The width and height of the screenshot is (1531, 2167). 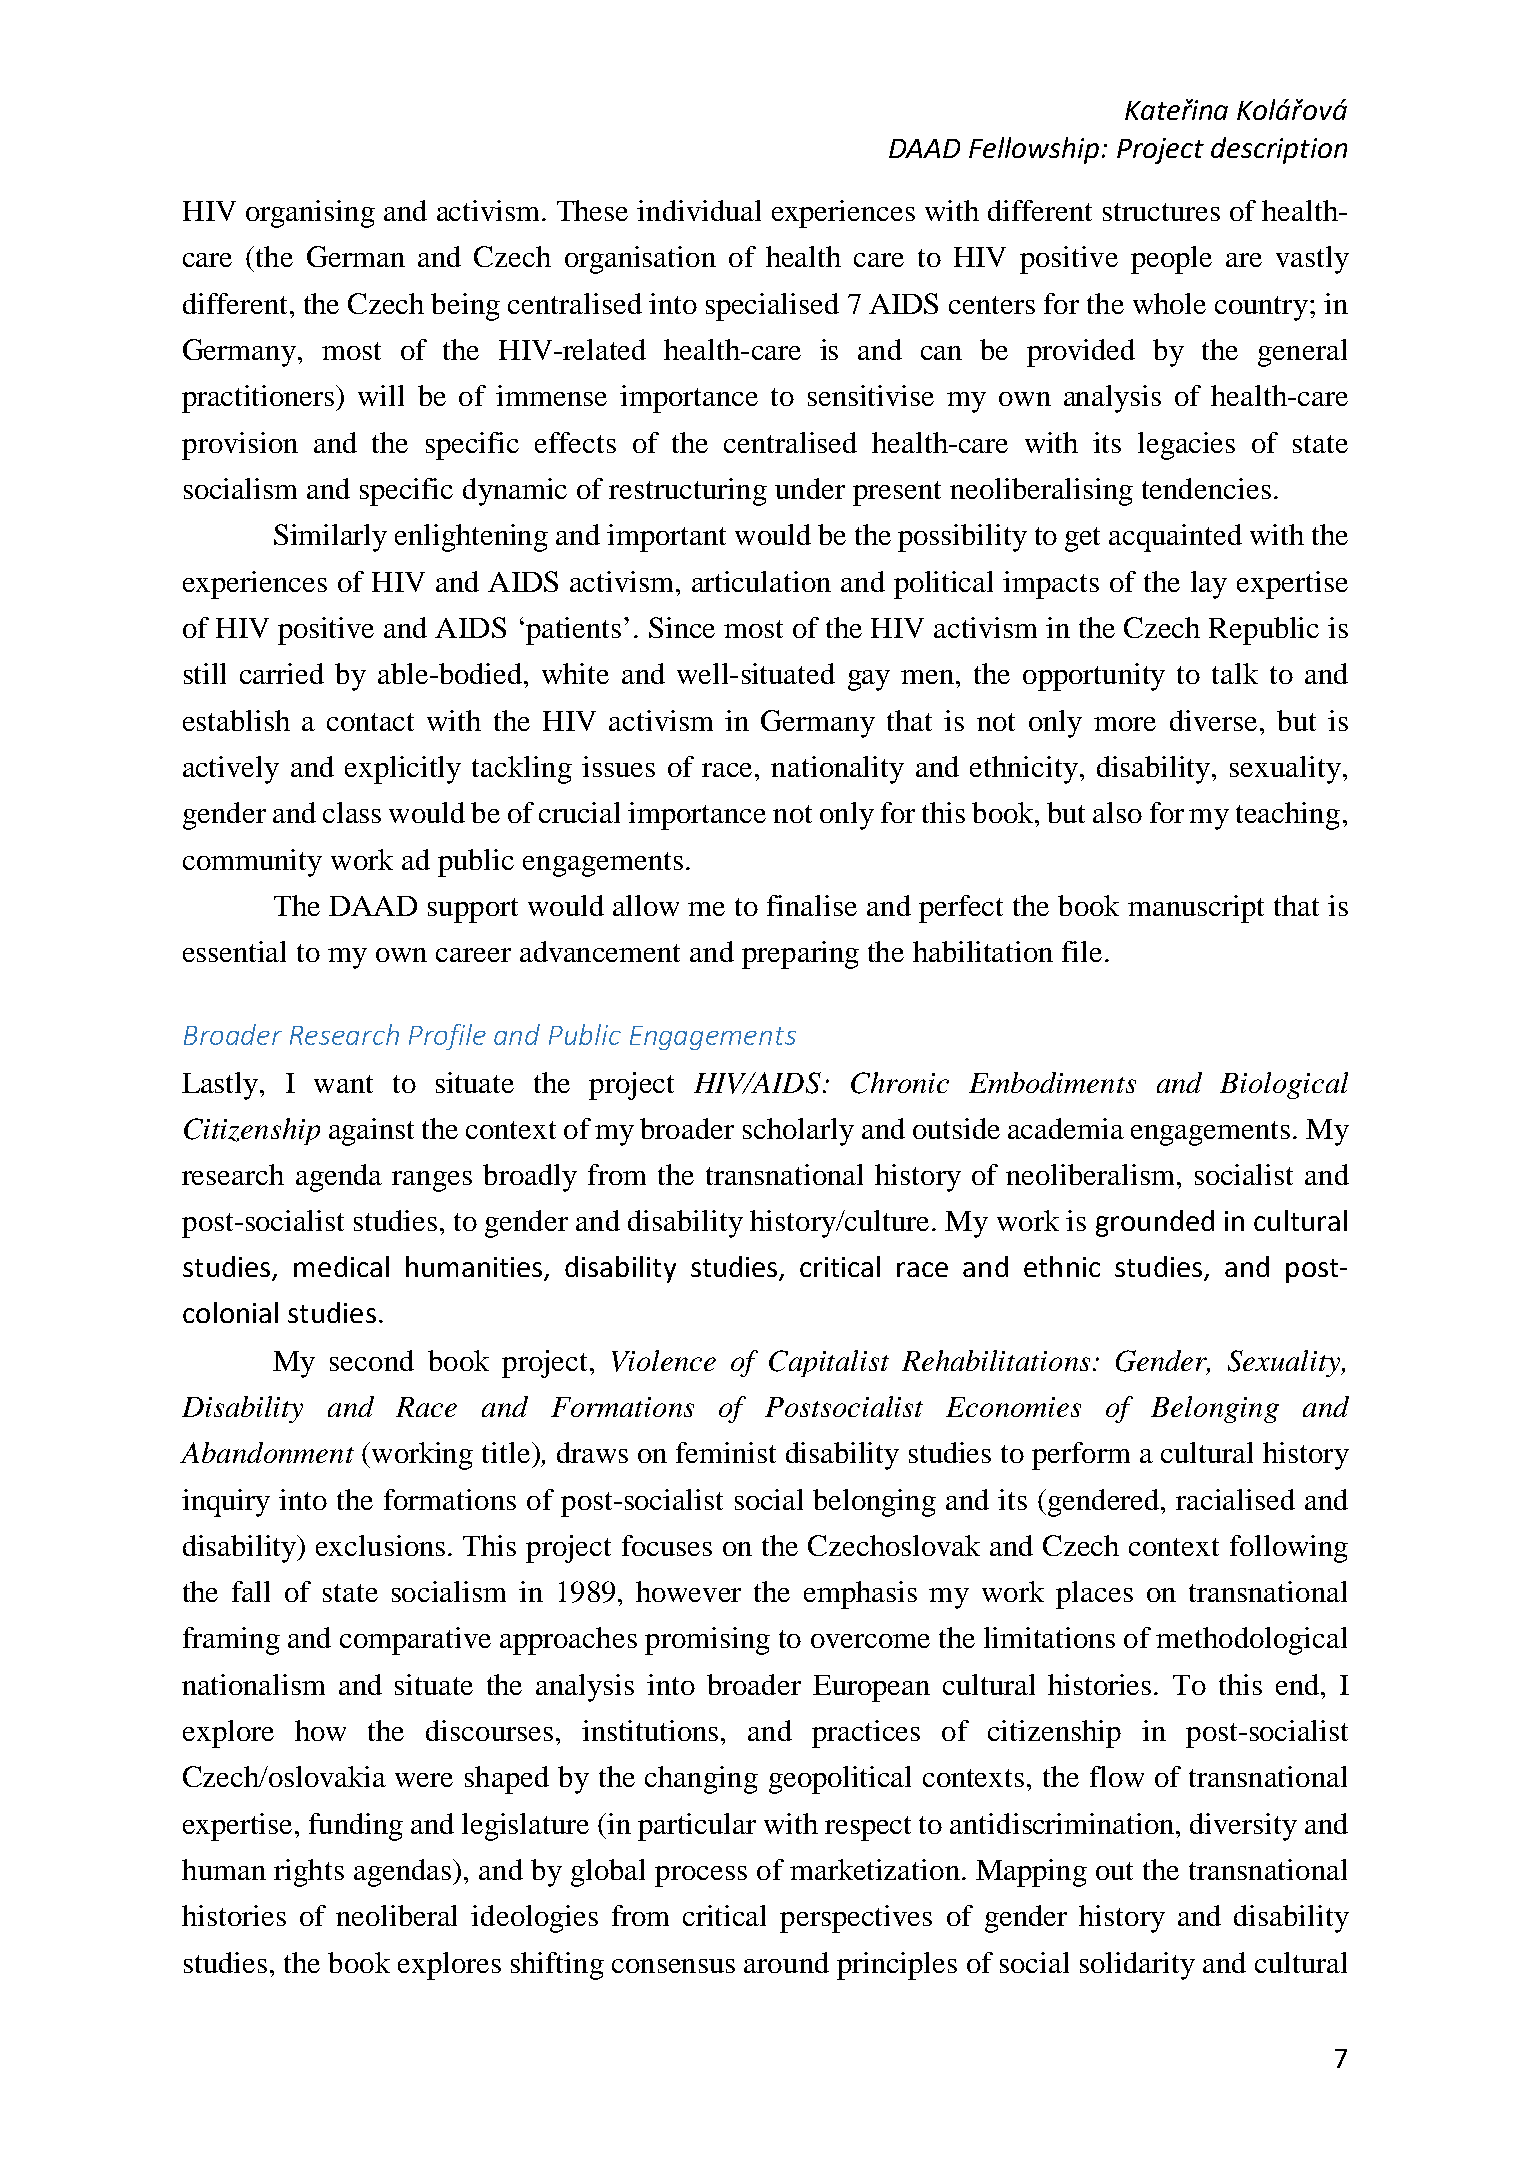 What do you see at coordinates (786, 1962) in the screenshot?
I see `around` at bounding box center [786, 1962].
